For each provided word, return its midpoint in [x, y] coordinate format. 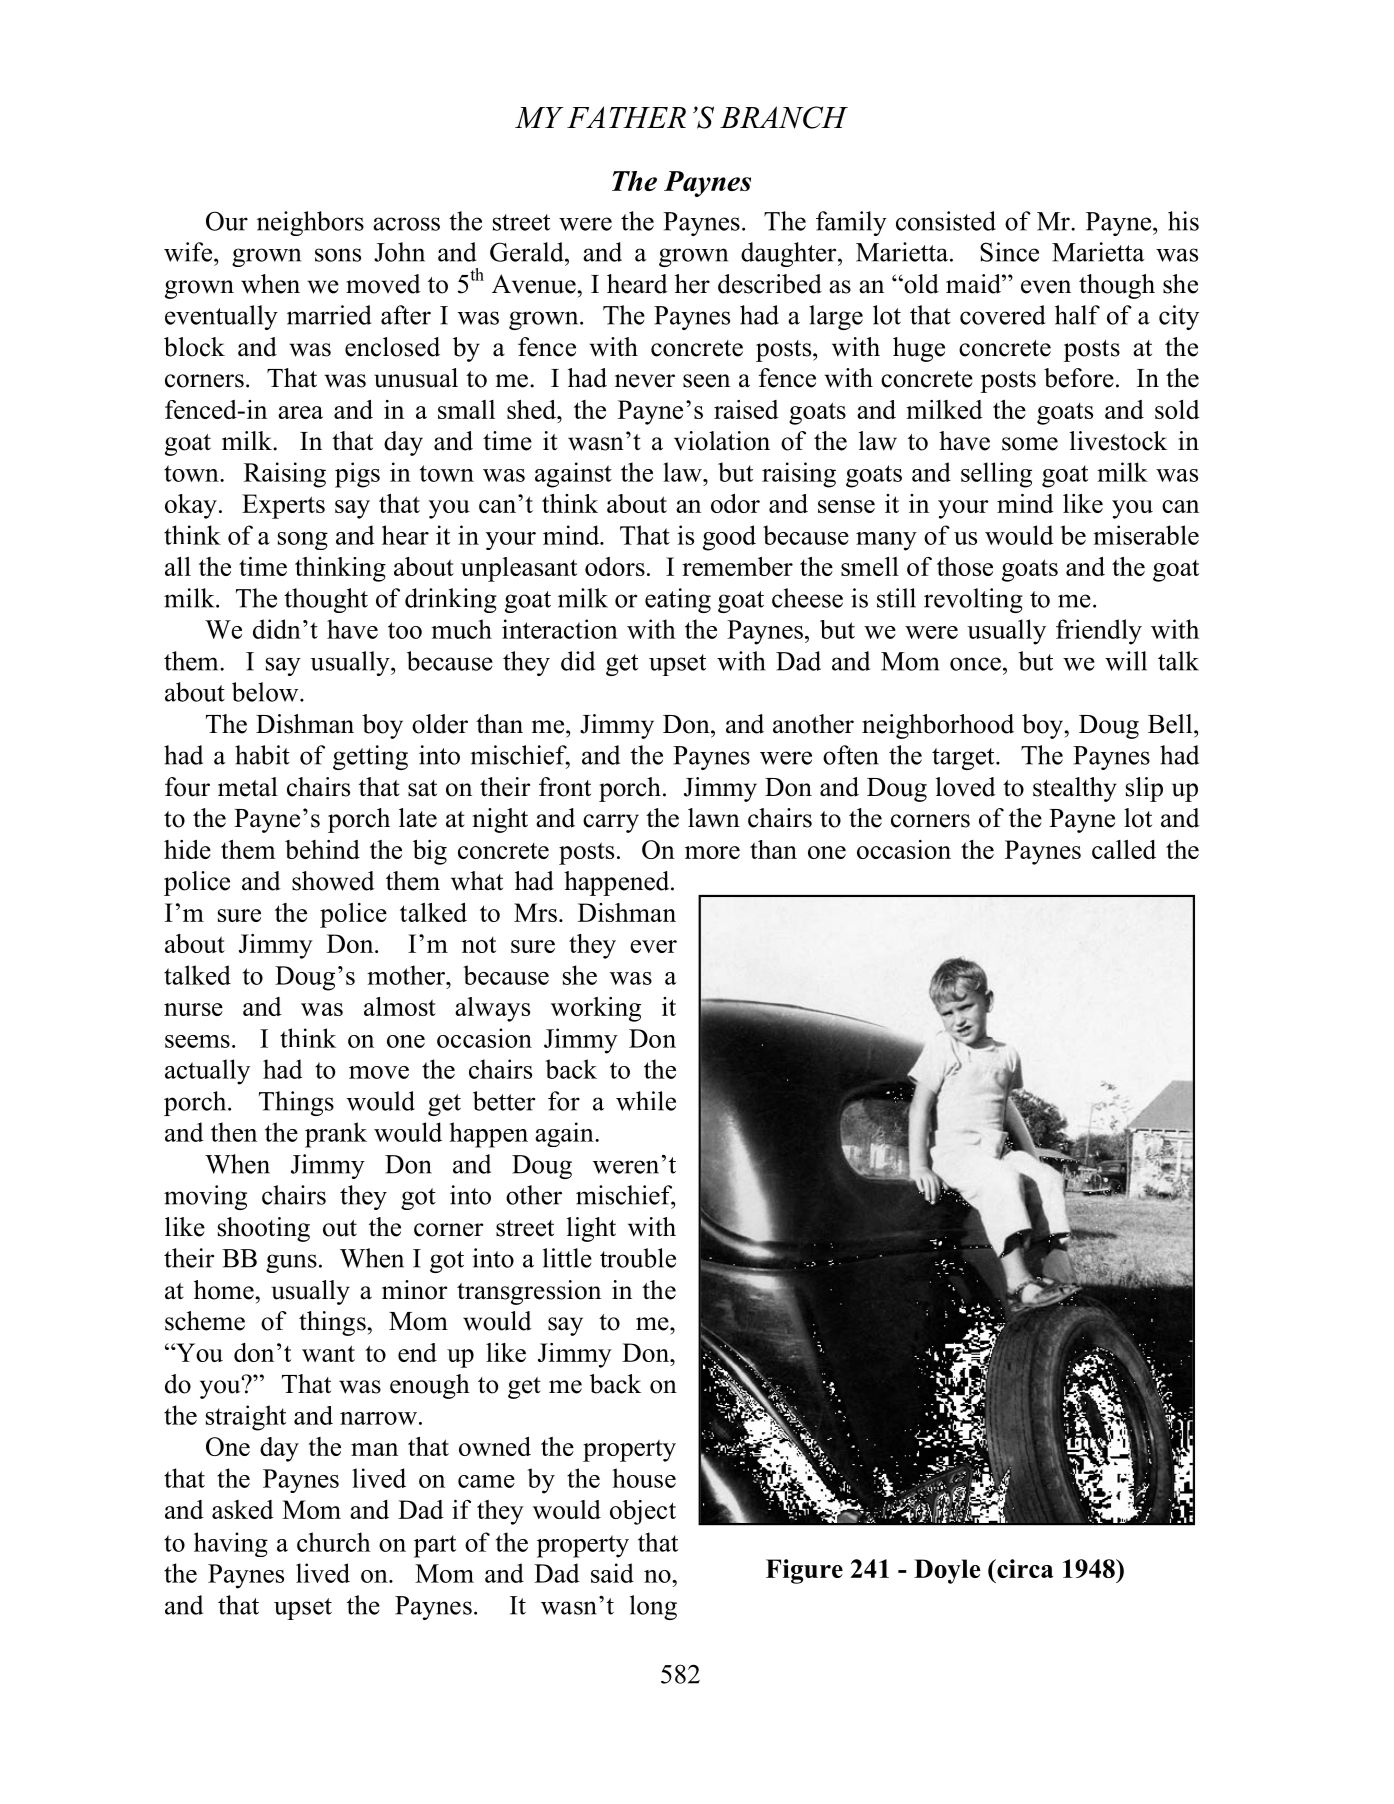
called [1124, 849]
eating [678, 600]
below [266, 692]
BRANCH [784, 117]
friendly [1099, 632]
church [334, 1542]
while [646, 1101]
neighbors [310, 223]
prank [336, 1135]
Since [1009, 252]
